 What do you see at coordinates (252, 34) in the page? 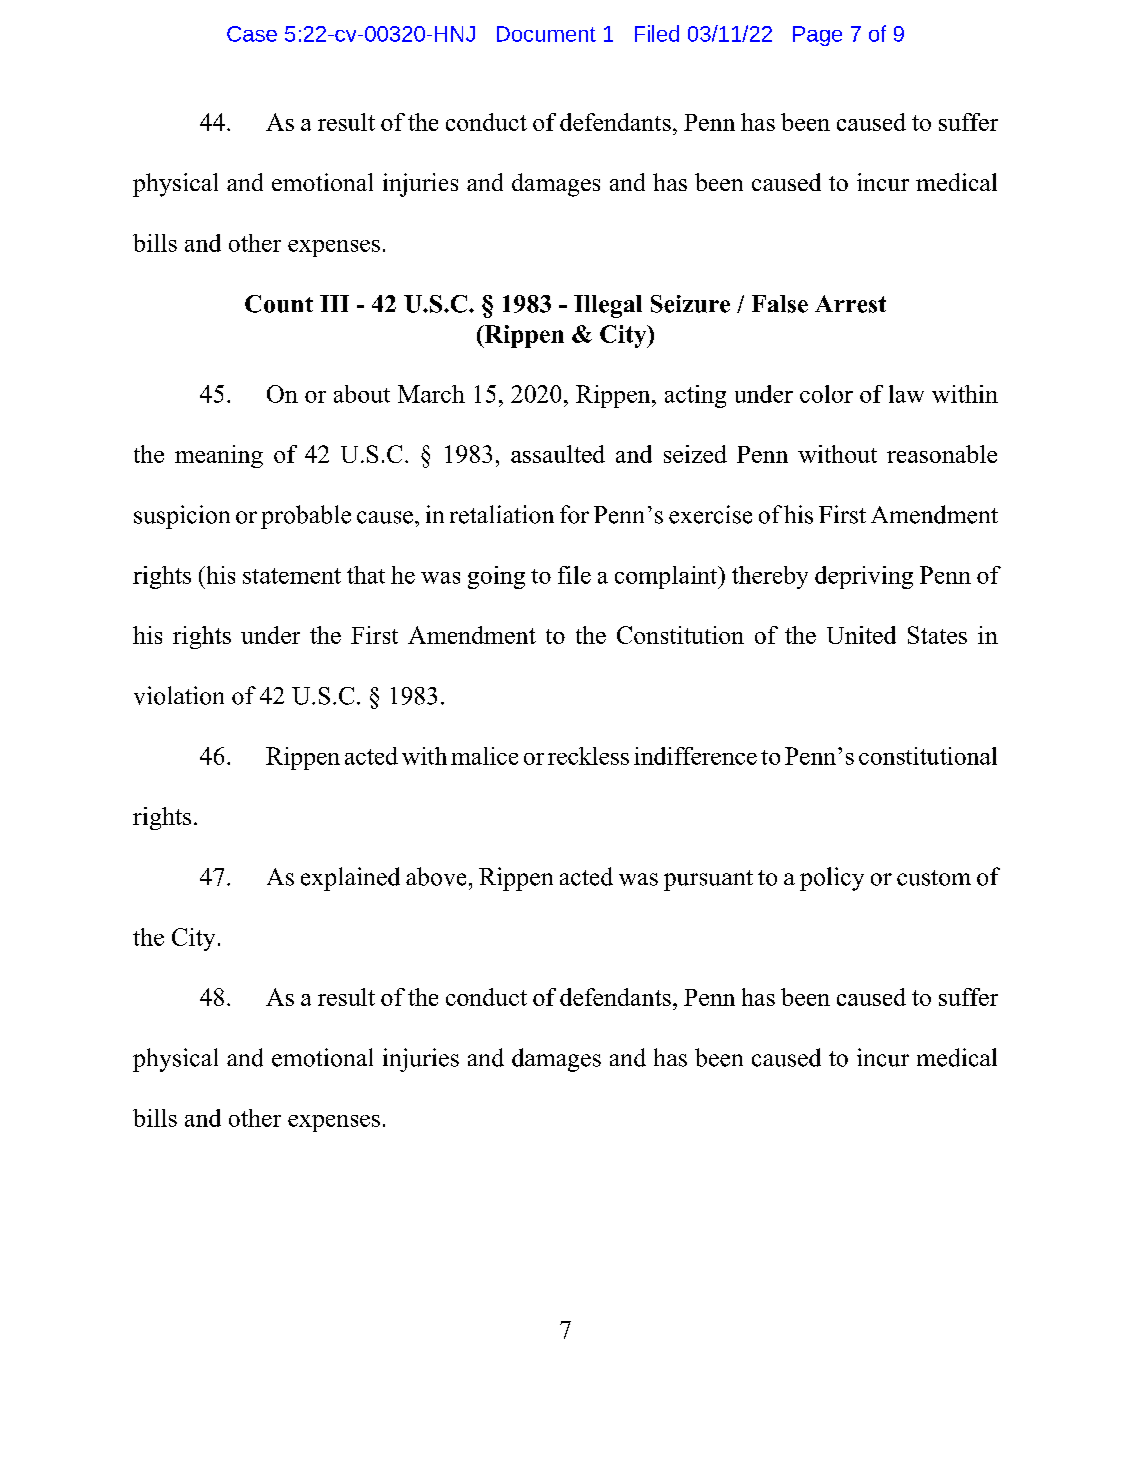
I see `Case` at bounding box center [252, 34].
